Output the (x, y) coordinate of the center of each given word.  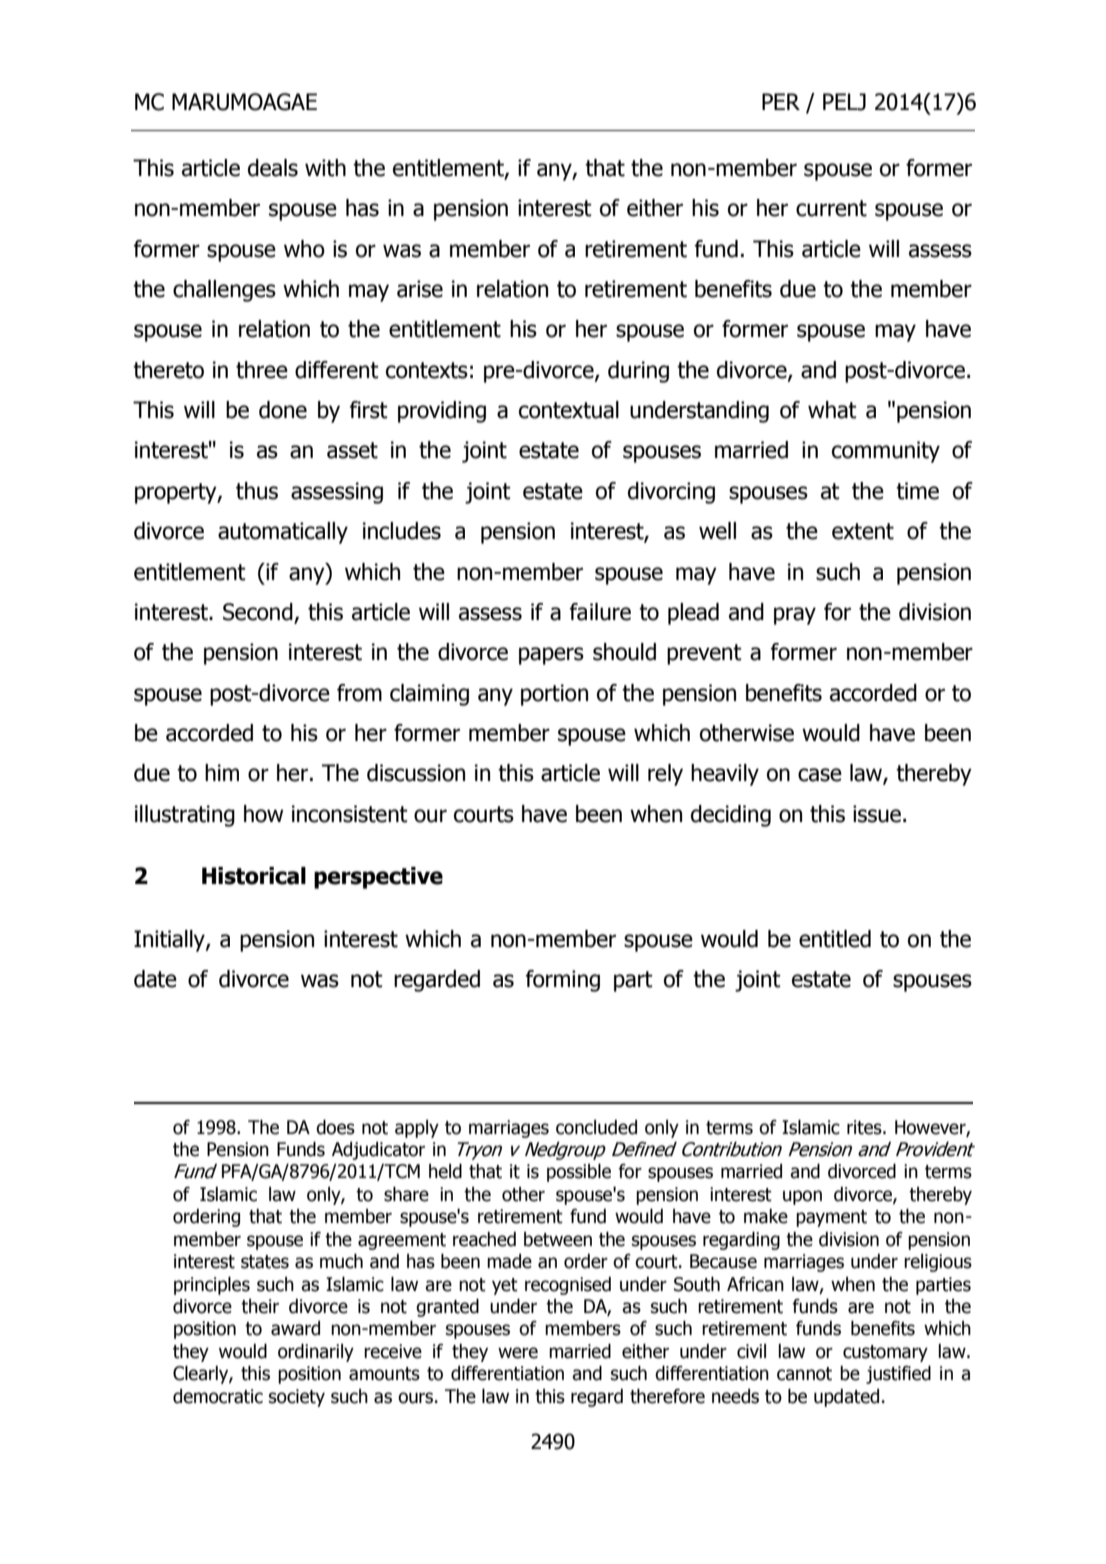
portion (554, 695)
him (222, 772)
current (831, 208)
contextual (569, 410)
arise (420, 289)
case (820, 775)
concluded (596, 1127)
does (335, 1127)
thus (257, 491)
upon (802, 1197)
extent (863, 531)
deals (273, 168)
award (295, 1328)
